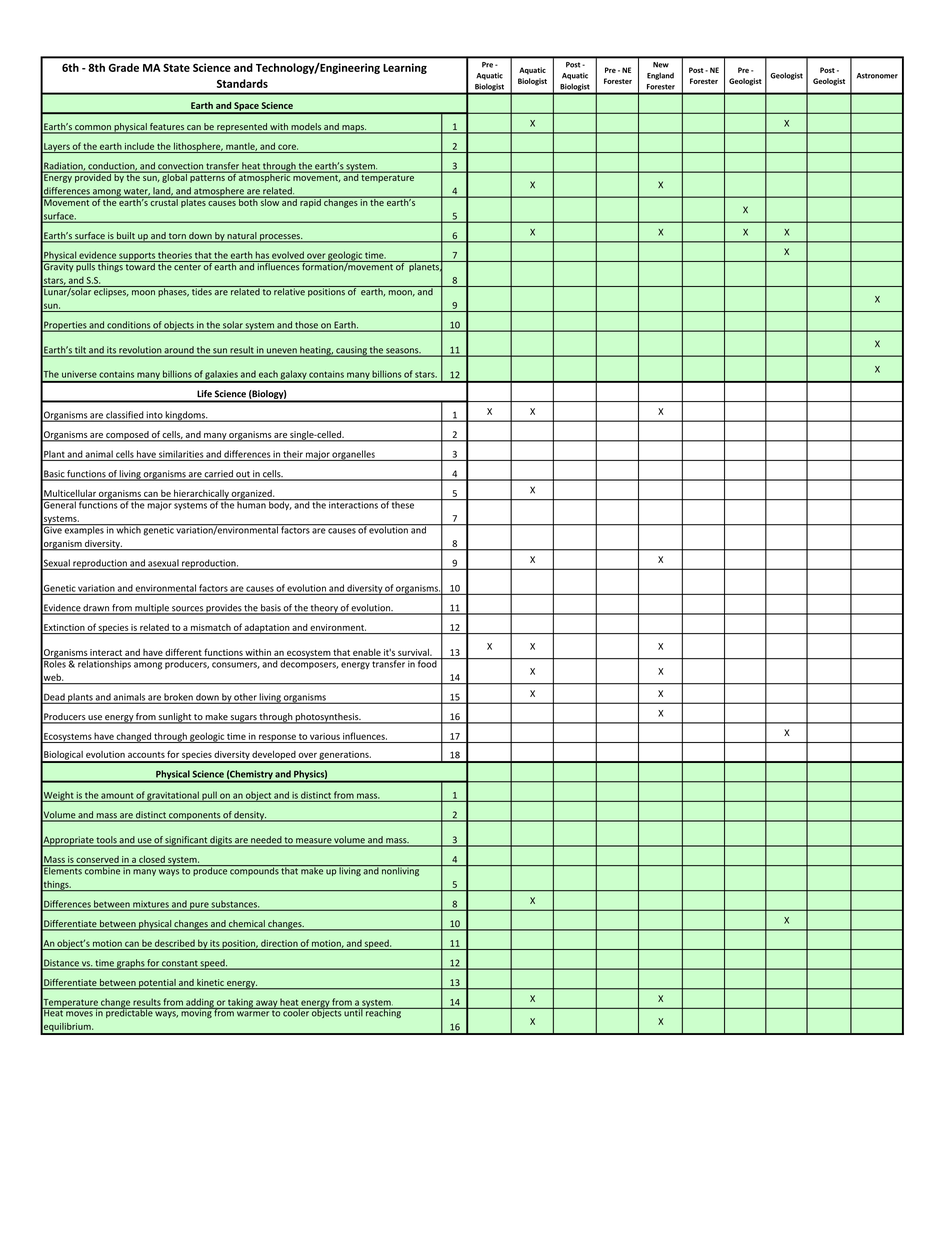 This screenshot has width=952, height=1233. What do you see at coordinates (427, 663) in the screenshot?
I see `food` at bounding box center [427, 663].
